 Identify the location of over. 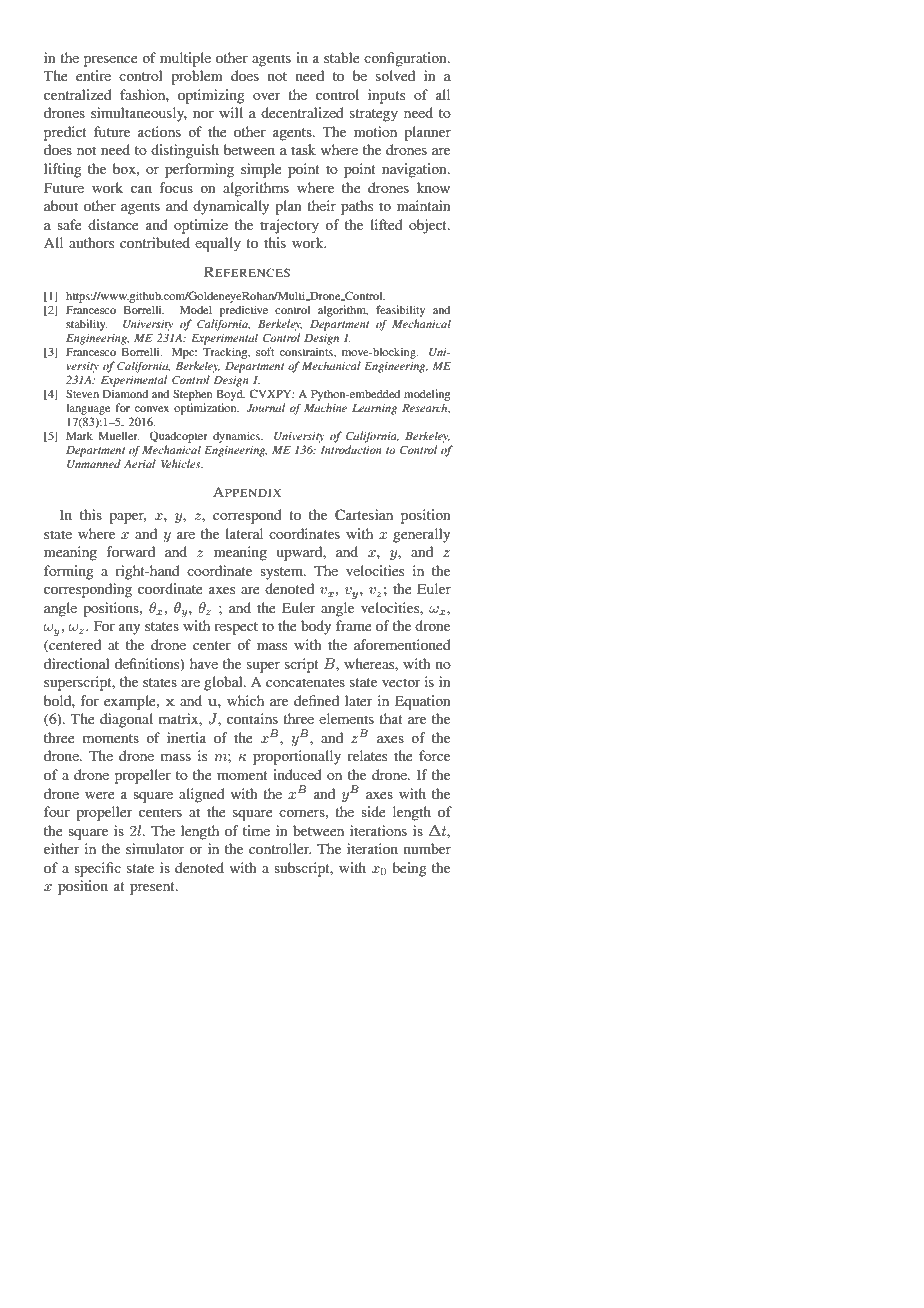
(267, 96).
